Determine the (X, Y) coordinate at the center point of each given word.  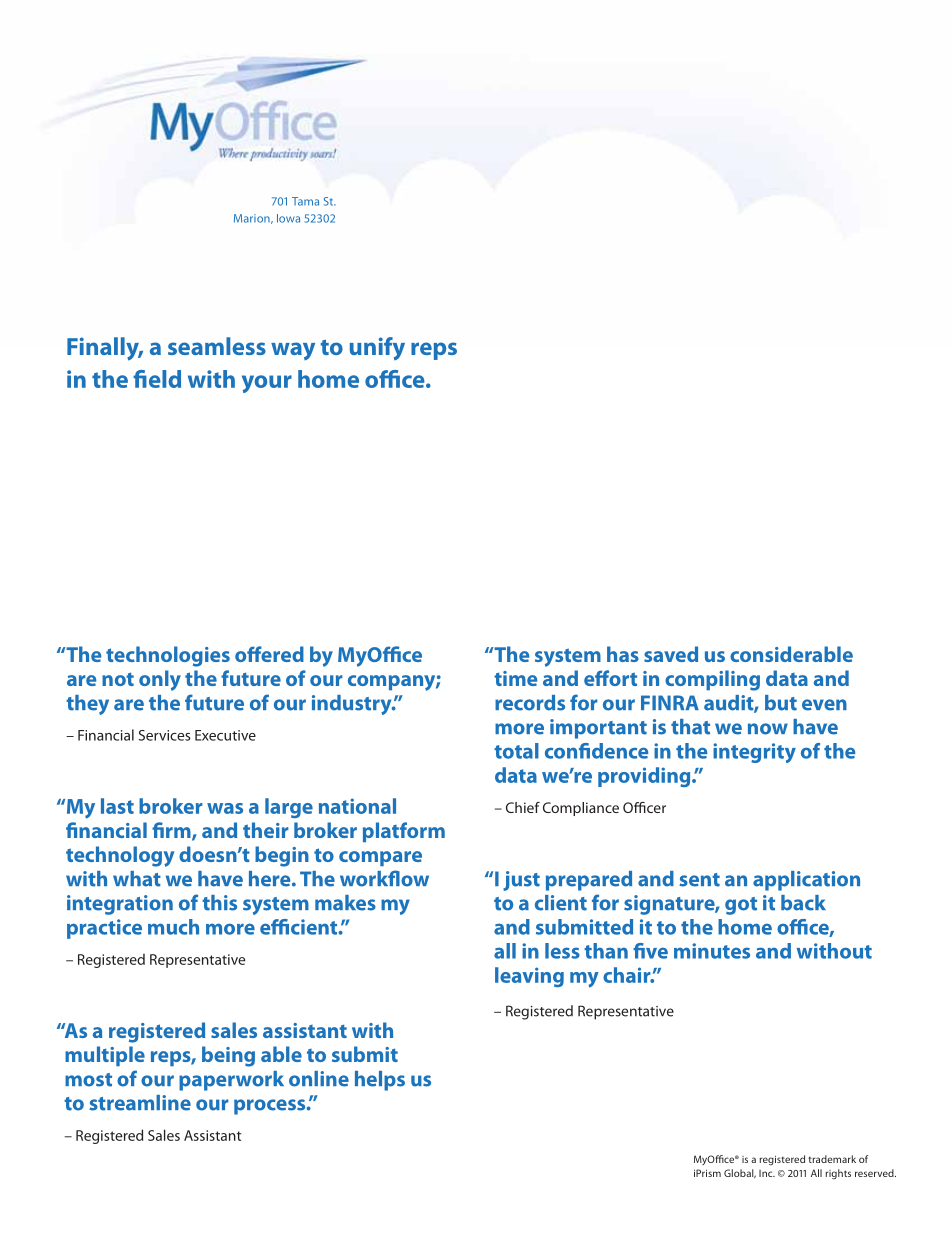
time (515, 678)
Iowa (288, 218)
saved (671, 654)
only (160, 680)
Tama (305, 201)
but (781, 703)
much (173, 927)
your (267, 384)
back (803, 903)
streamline (140, 1103)
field (157, 379)
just (521, 881)
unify (377, 348)
